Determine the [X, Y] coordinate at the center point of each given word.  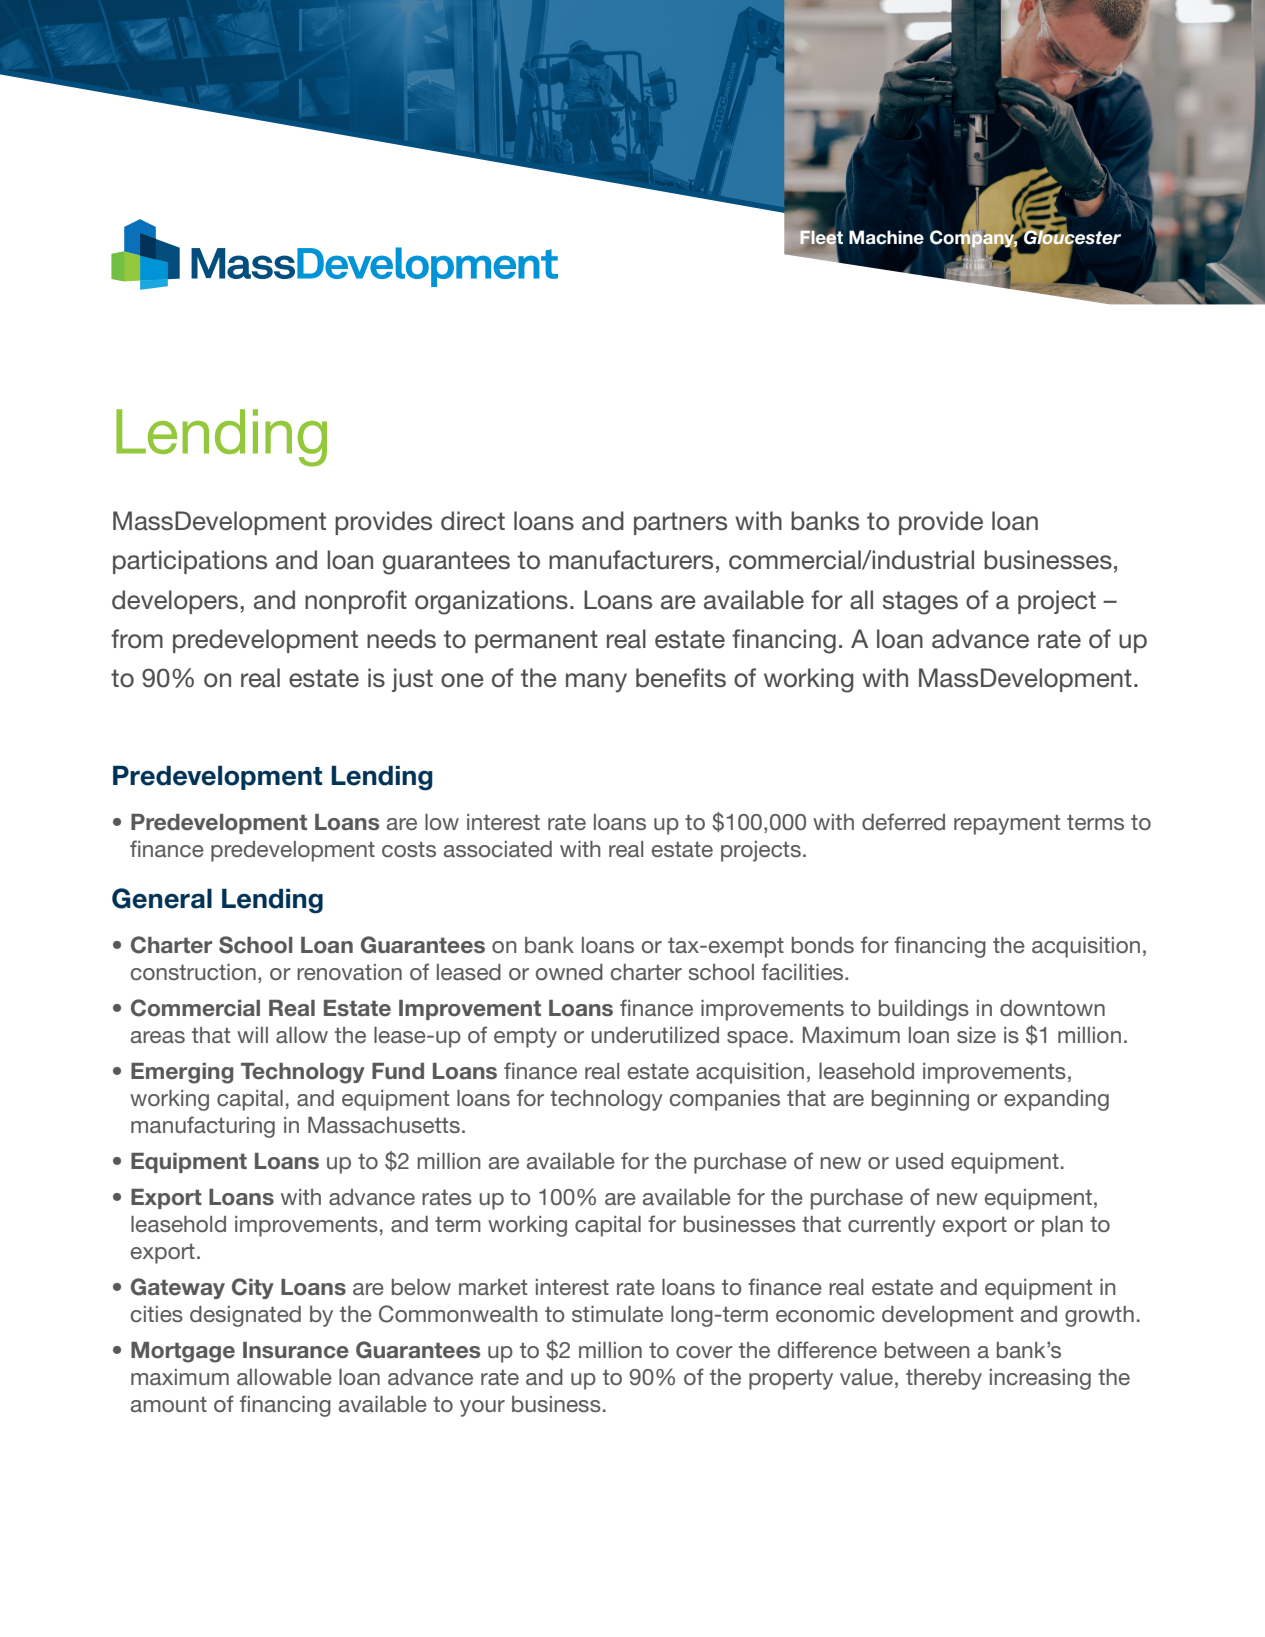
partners [680, 523]
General [162, 898]
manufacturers [631, 560]
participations [190, 562]
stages [920, 603]
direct [473, 521]
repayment [1007, 824]
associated [498, 849]
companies [725, 1100]
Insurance [296, 1350]
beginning [920, 1100]
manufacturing [203, 1127]
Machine [886, 237]
